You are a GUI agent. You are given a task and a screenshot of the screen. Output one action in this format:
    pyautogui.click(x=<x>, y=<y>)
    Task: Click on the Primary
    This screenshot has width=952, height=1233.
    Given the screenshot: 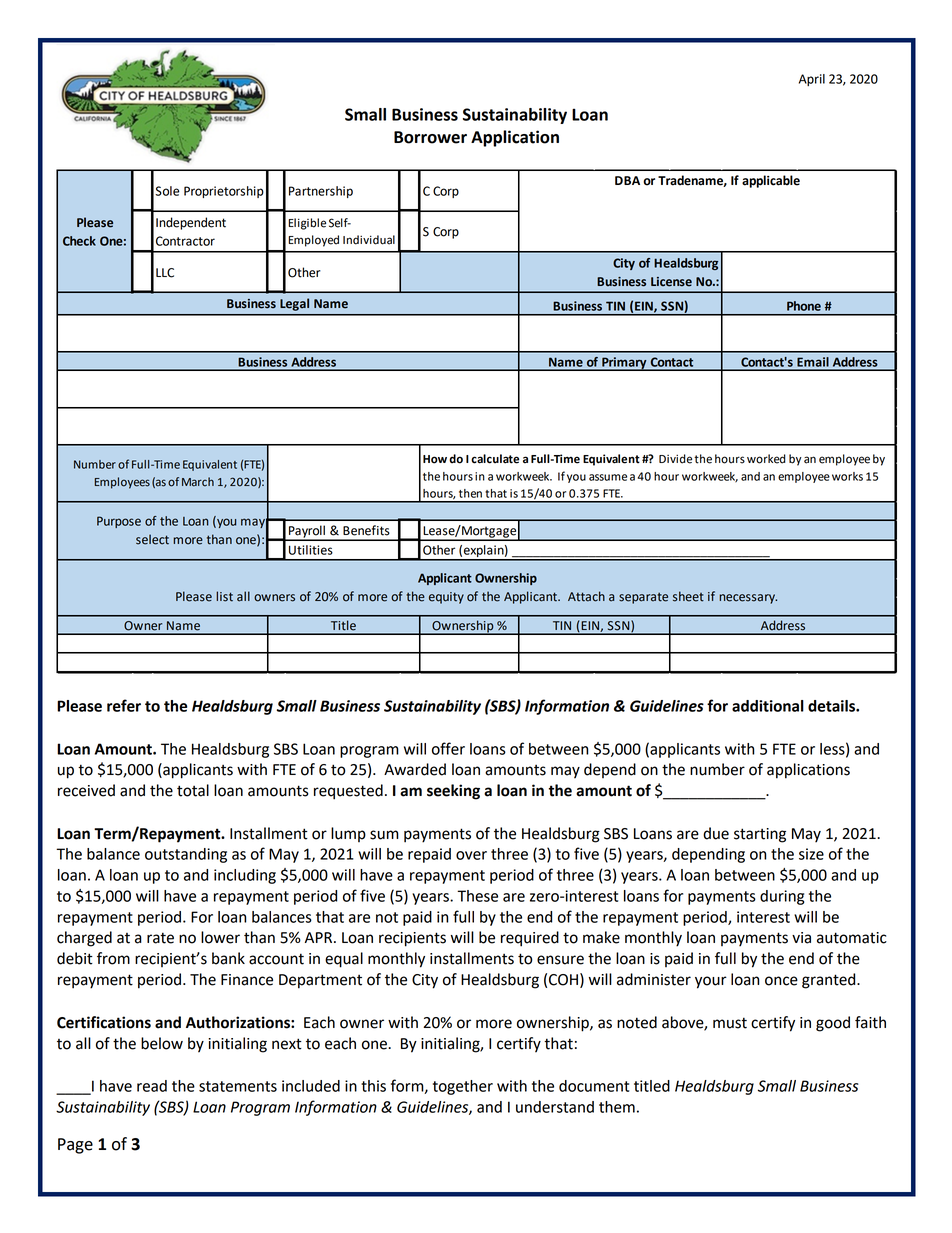 What is the action you would take?
    pyautogui.click(x=624, y=364)
